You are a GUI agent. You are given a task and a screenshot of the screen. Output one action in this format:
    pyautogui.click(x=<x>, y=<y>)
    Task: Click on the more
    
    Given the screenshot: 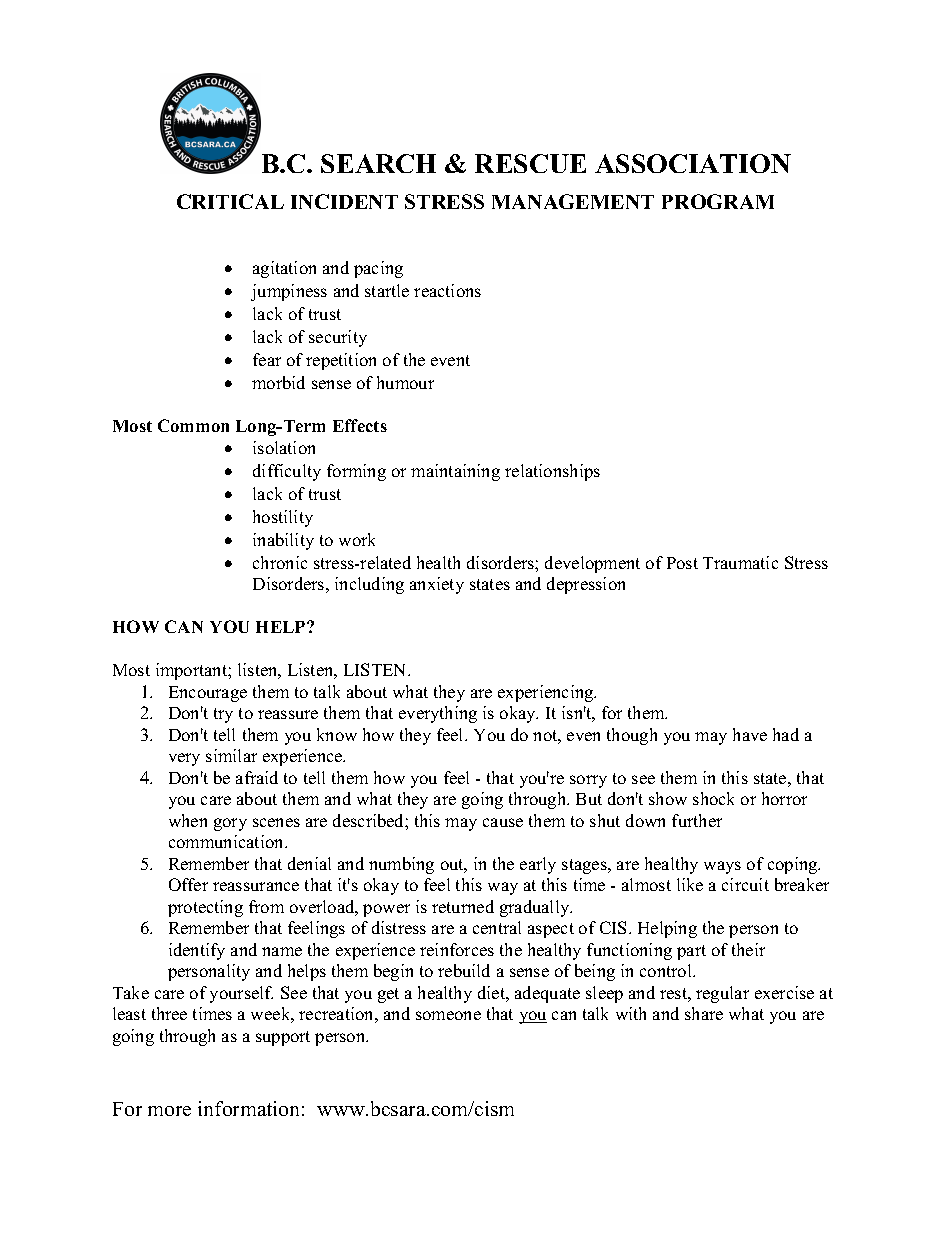 What is the action you would take?
    pyautogui.click(x=169, y=1111)
